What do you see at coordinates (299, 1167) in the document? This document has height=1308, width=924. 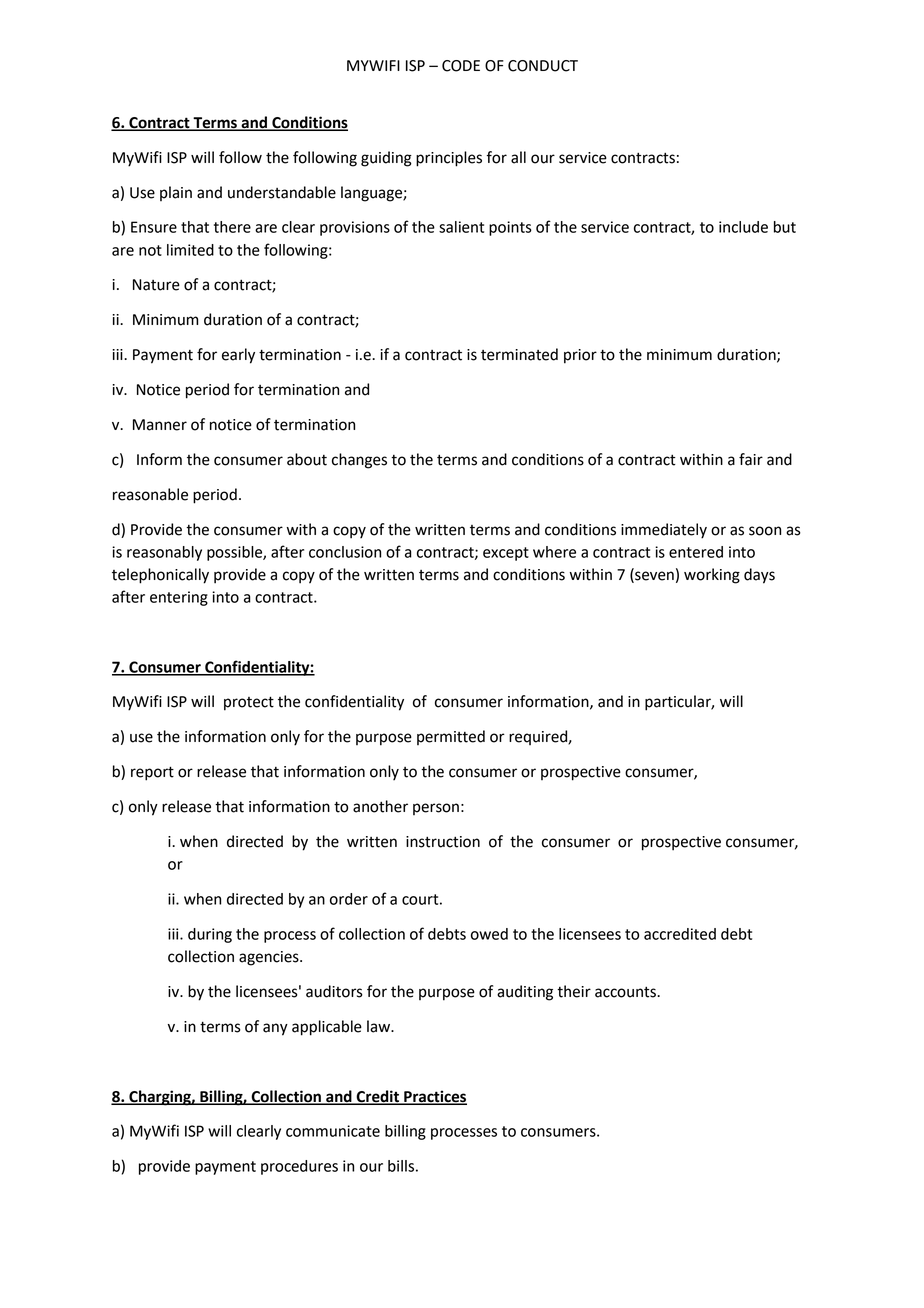 I see `procedures` at bounding box center [299, 1167].
